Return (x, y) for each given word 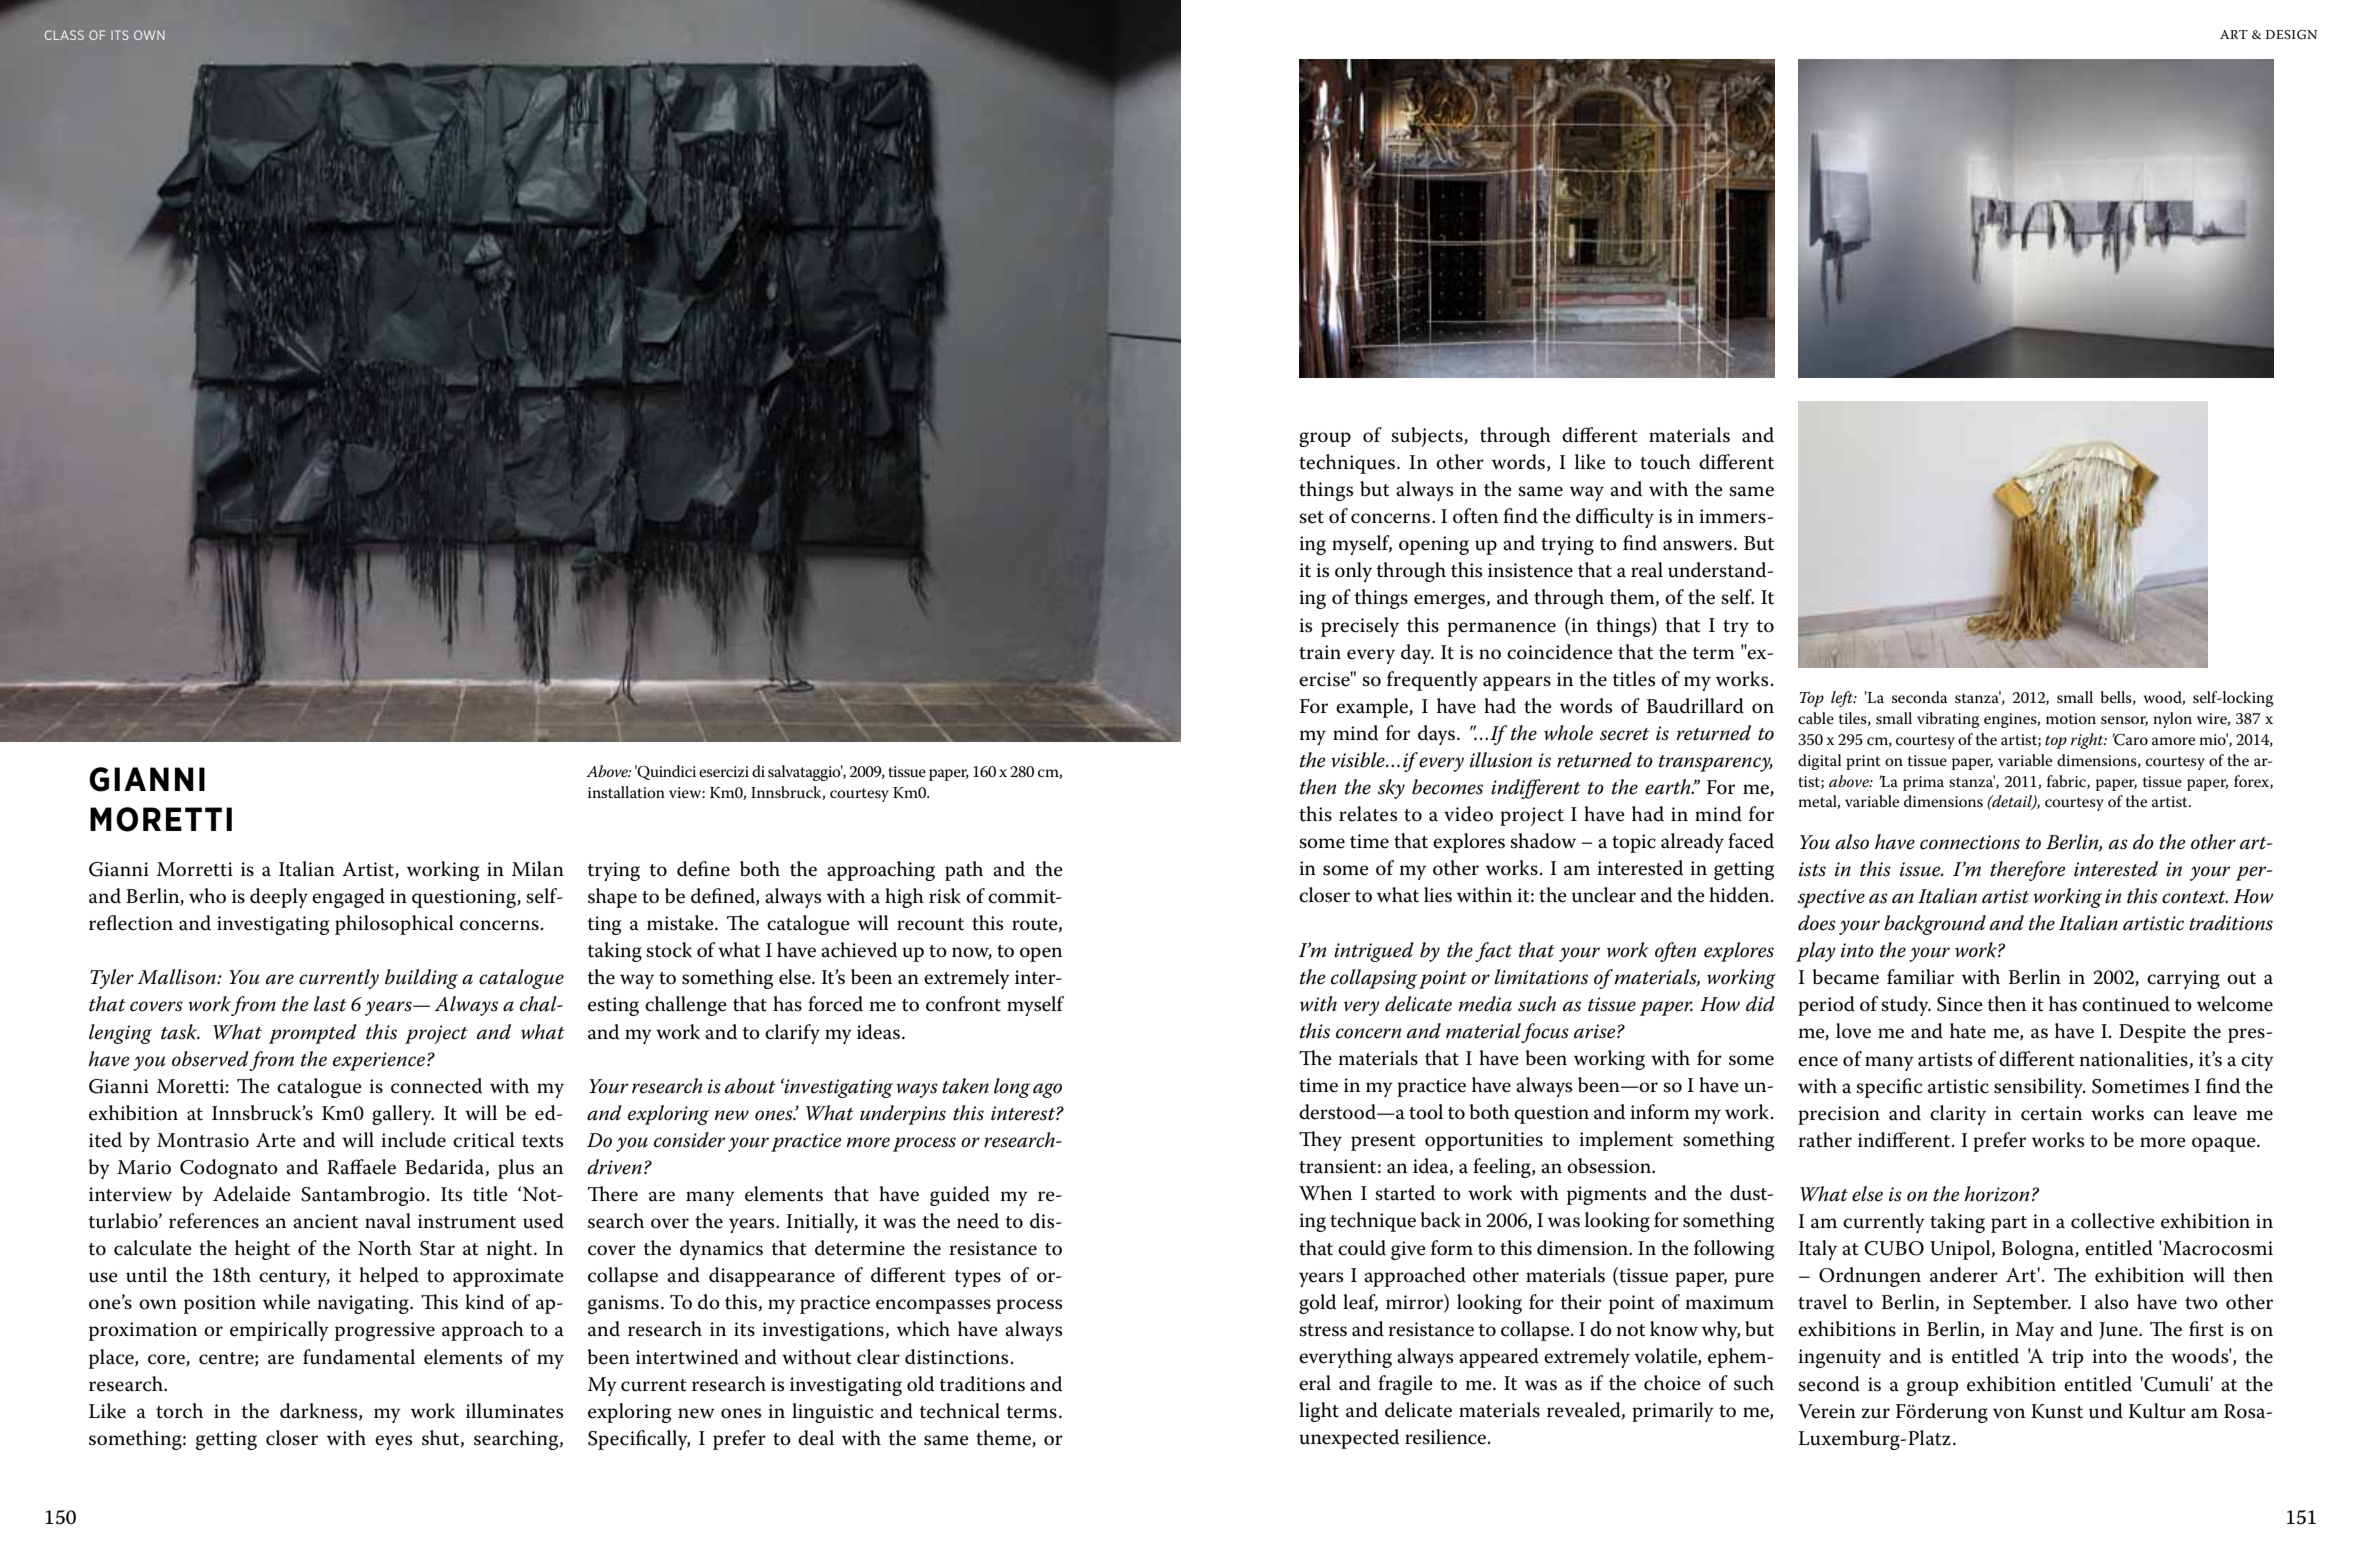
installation (626, 792)
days (1438, 735)
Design (2291, 35)
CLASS (64, 35)
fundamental (359, 1357)
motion (2071, 718)
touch (1665, 462)
